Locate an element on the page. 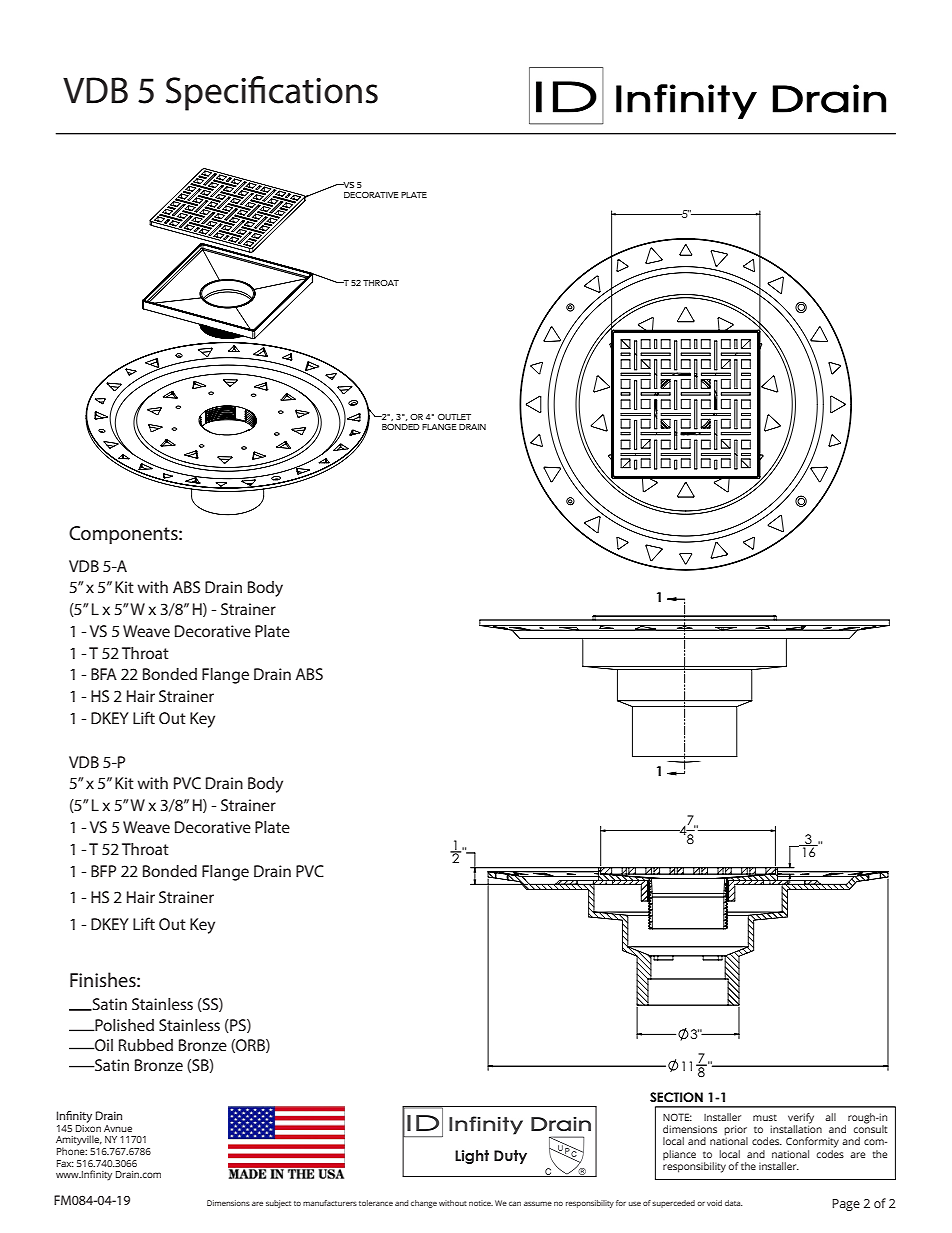 The image size is (952, 1233). must is located at coordinates (765, 1117).
